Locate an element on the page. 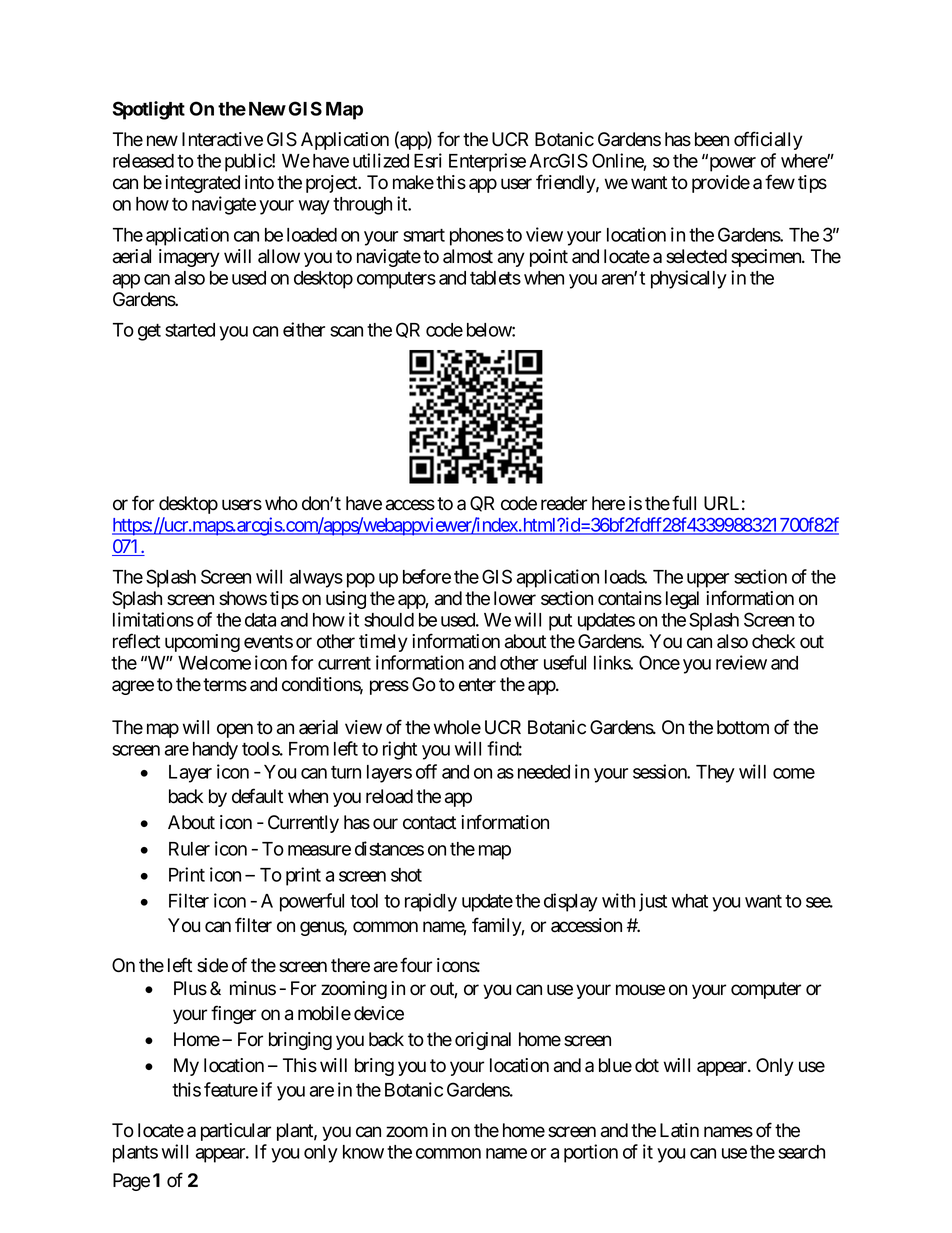 The image size is (952, 1233). lower is located at coordinates (515, 598).
